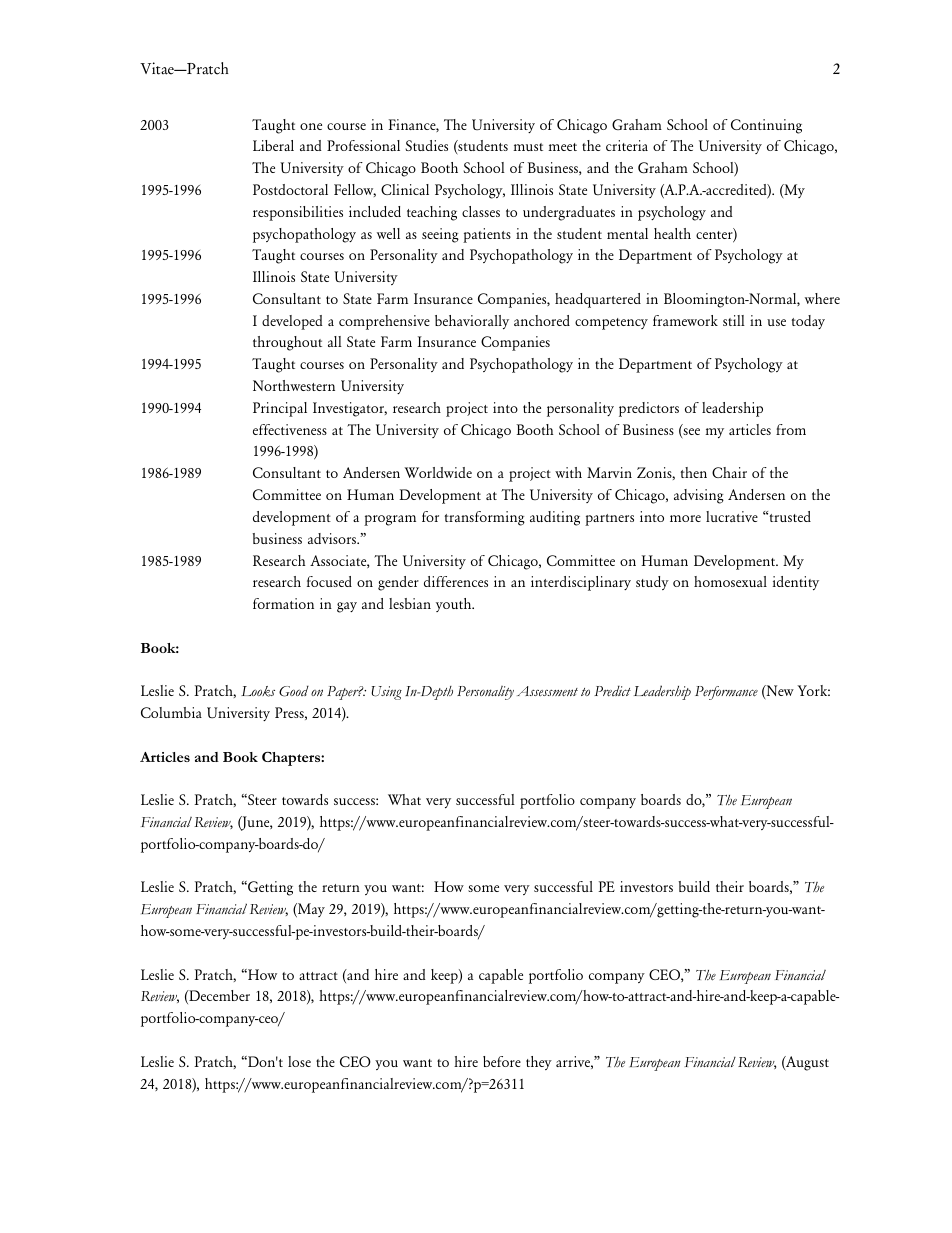 The image size is (952, 1233). What do you see at coordinates (730, 581) in the image?
I see `homosexual` at bounding box center [730, 581].
